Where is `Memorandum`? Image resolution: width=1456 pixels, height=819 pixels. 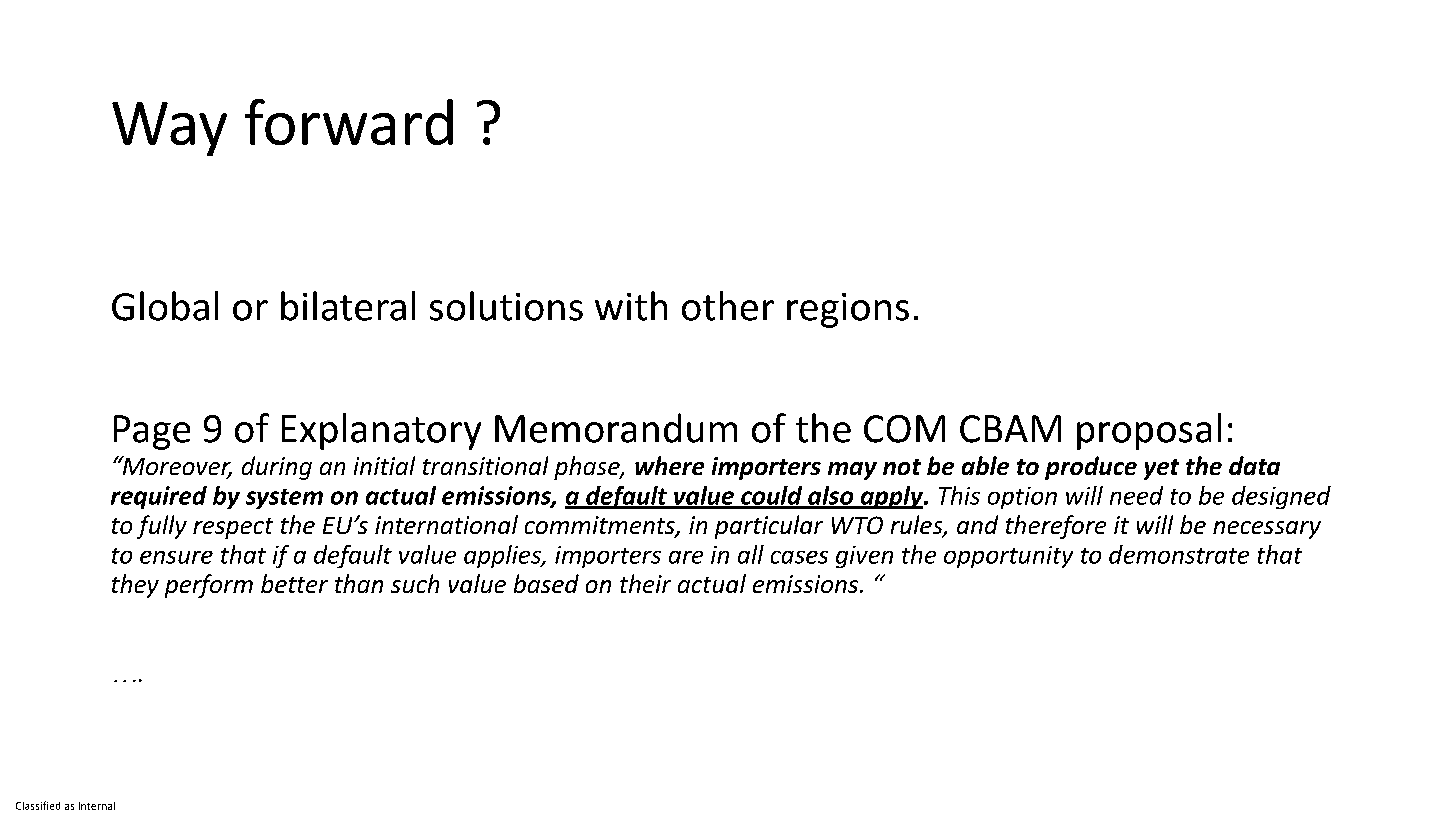 Memorandum is located at coordinates (616, 428).
